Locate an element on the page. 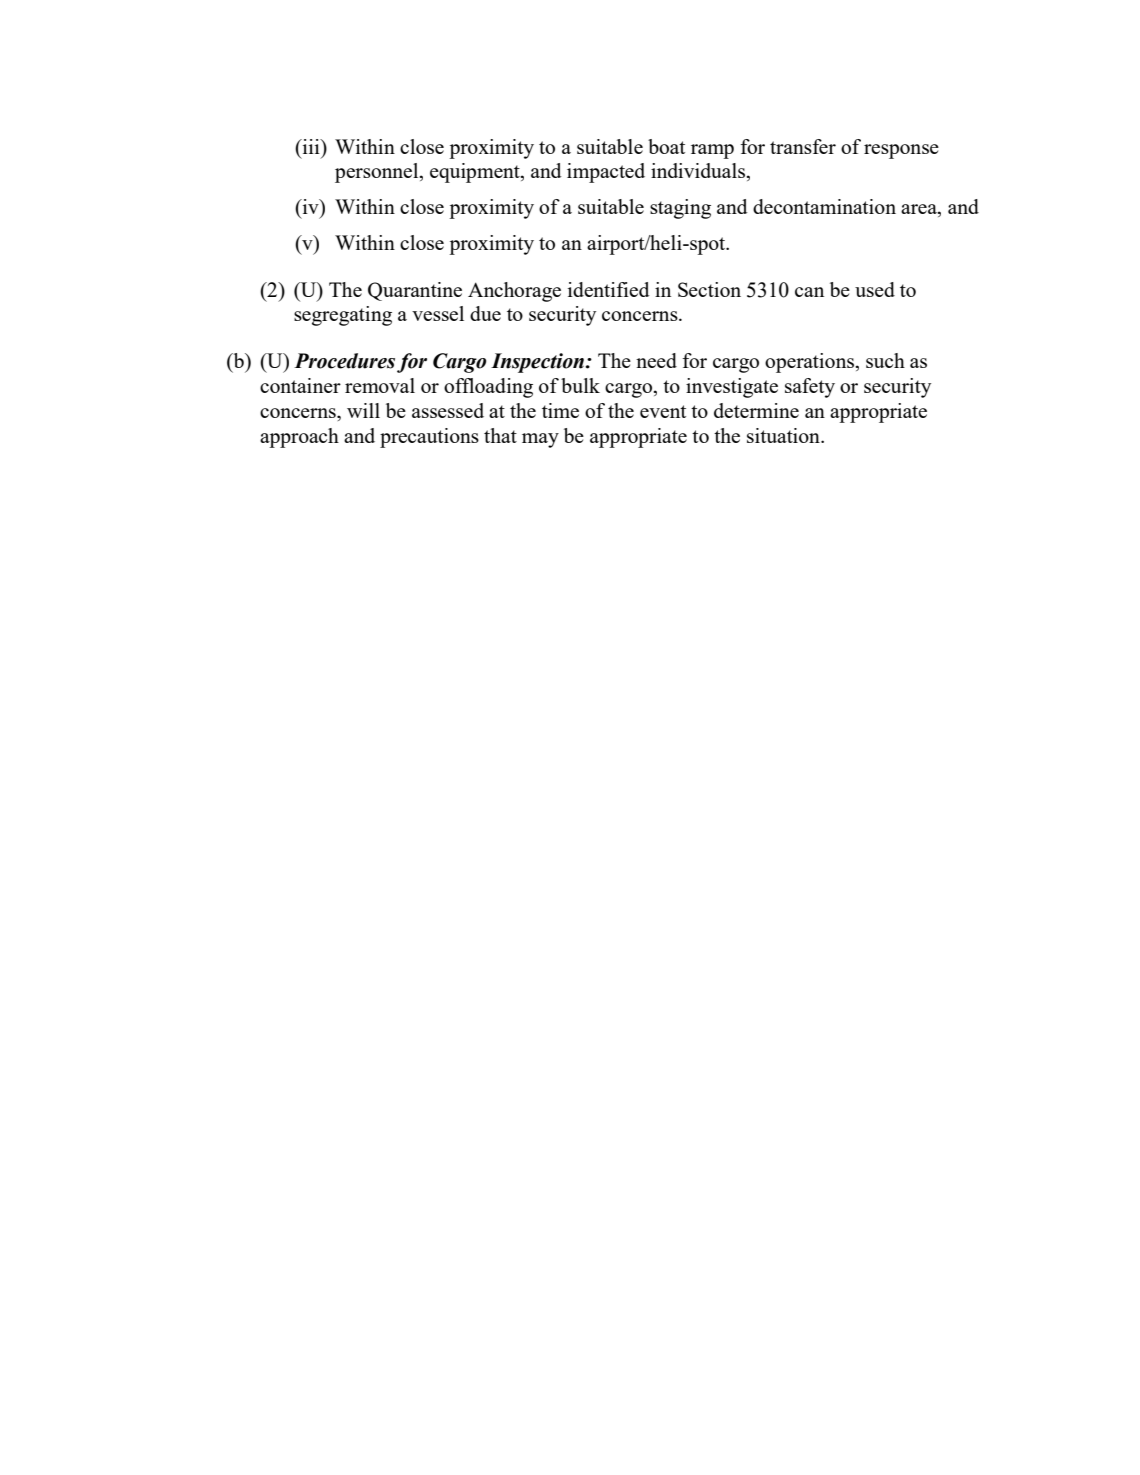 The height and width of the image is (1475, 1140). need is located at coordinates (656, 360).
